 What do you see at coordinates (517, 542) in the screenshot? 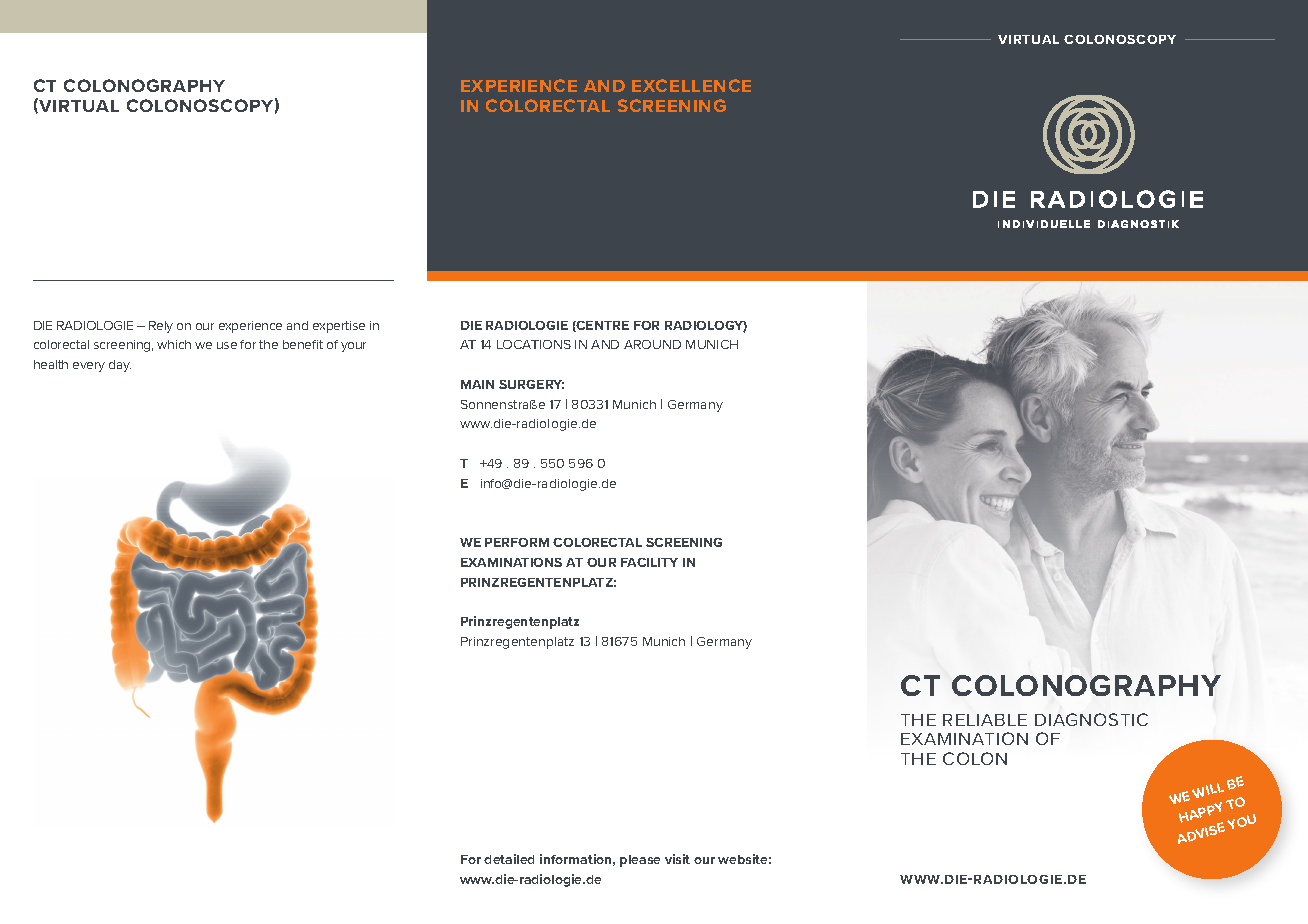
I see `PERFORM` at bounding box center [517, 542].
